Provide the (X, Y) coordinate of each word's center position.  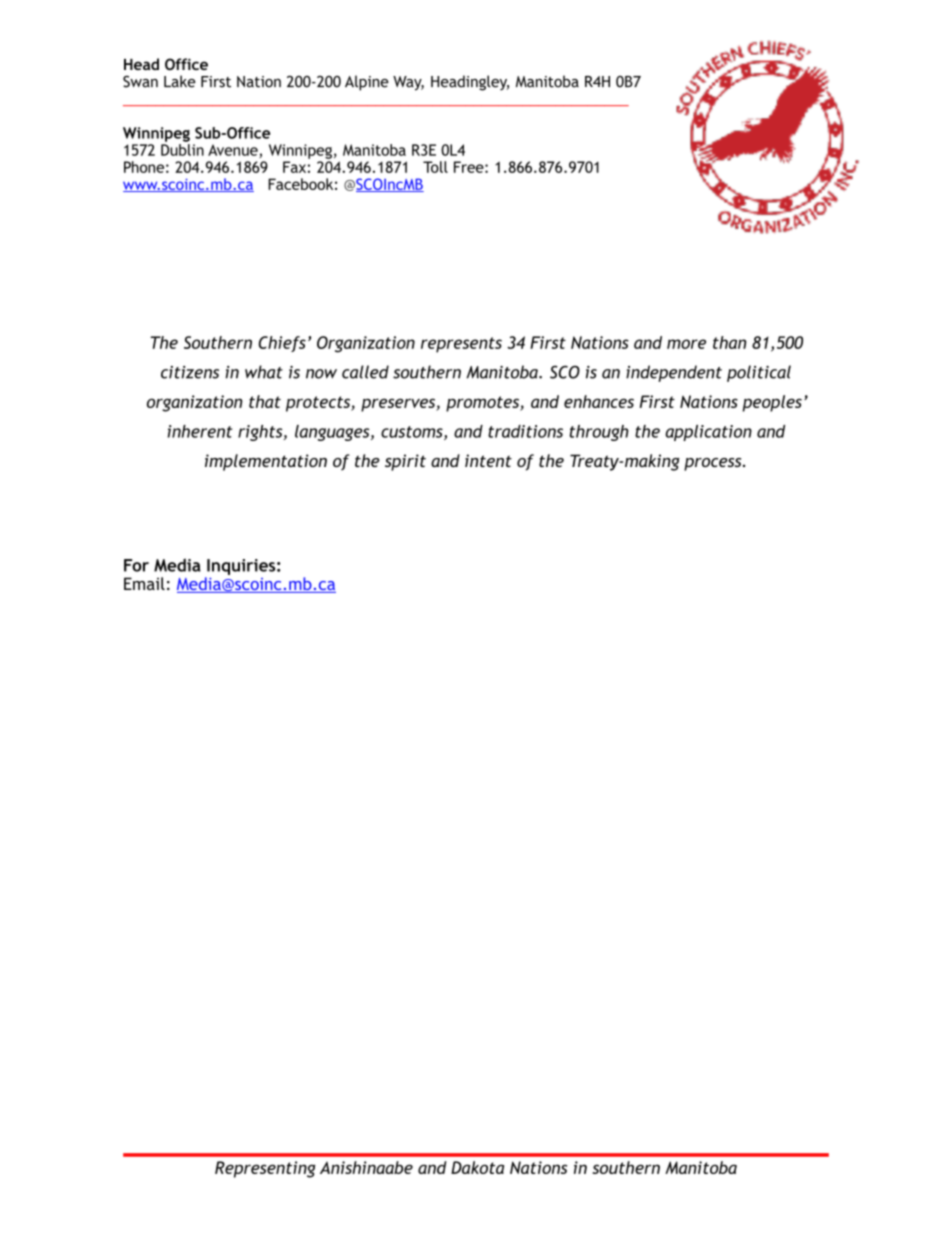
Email (144, 583)
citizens (190, 372)
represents (461, 345)
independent (674, 373)
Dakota (477, 1167)
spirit (405, 462)
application (708, 433)
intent (488, 460)
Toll (435, 167)
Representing (265, 1169)
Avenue (234, 151)
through (599, 433)
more (686, 344)
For (136, 565)
